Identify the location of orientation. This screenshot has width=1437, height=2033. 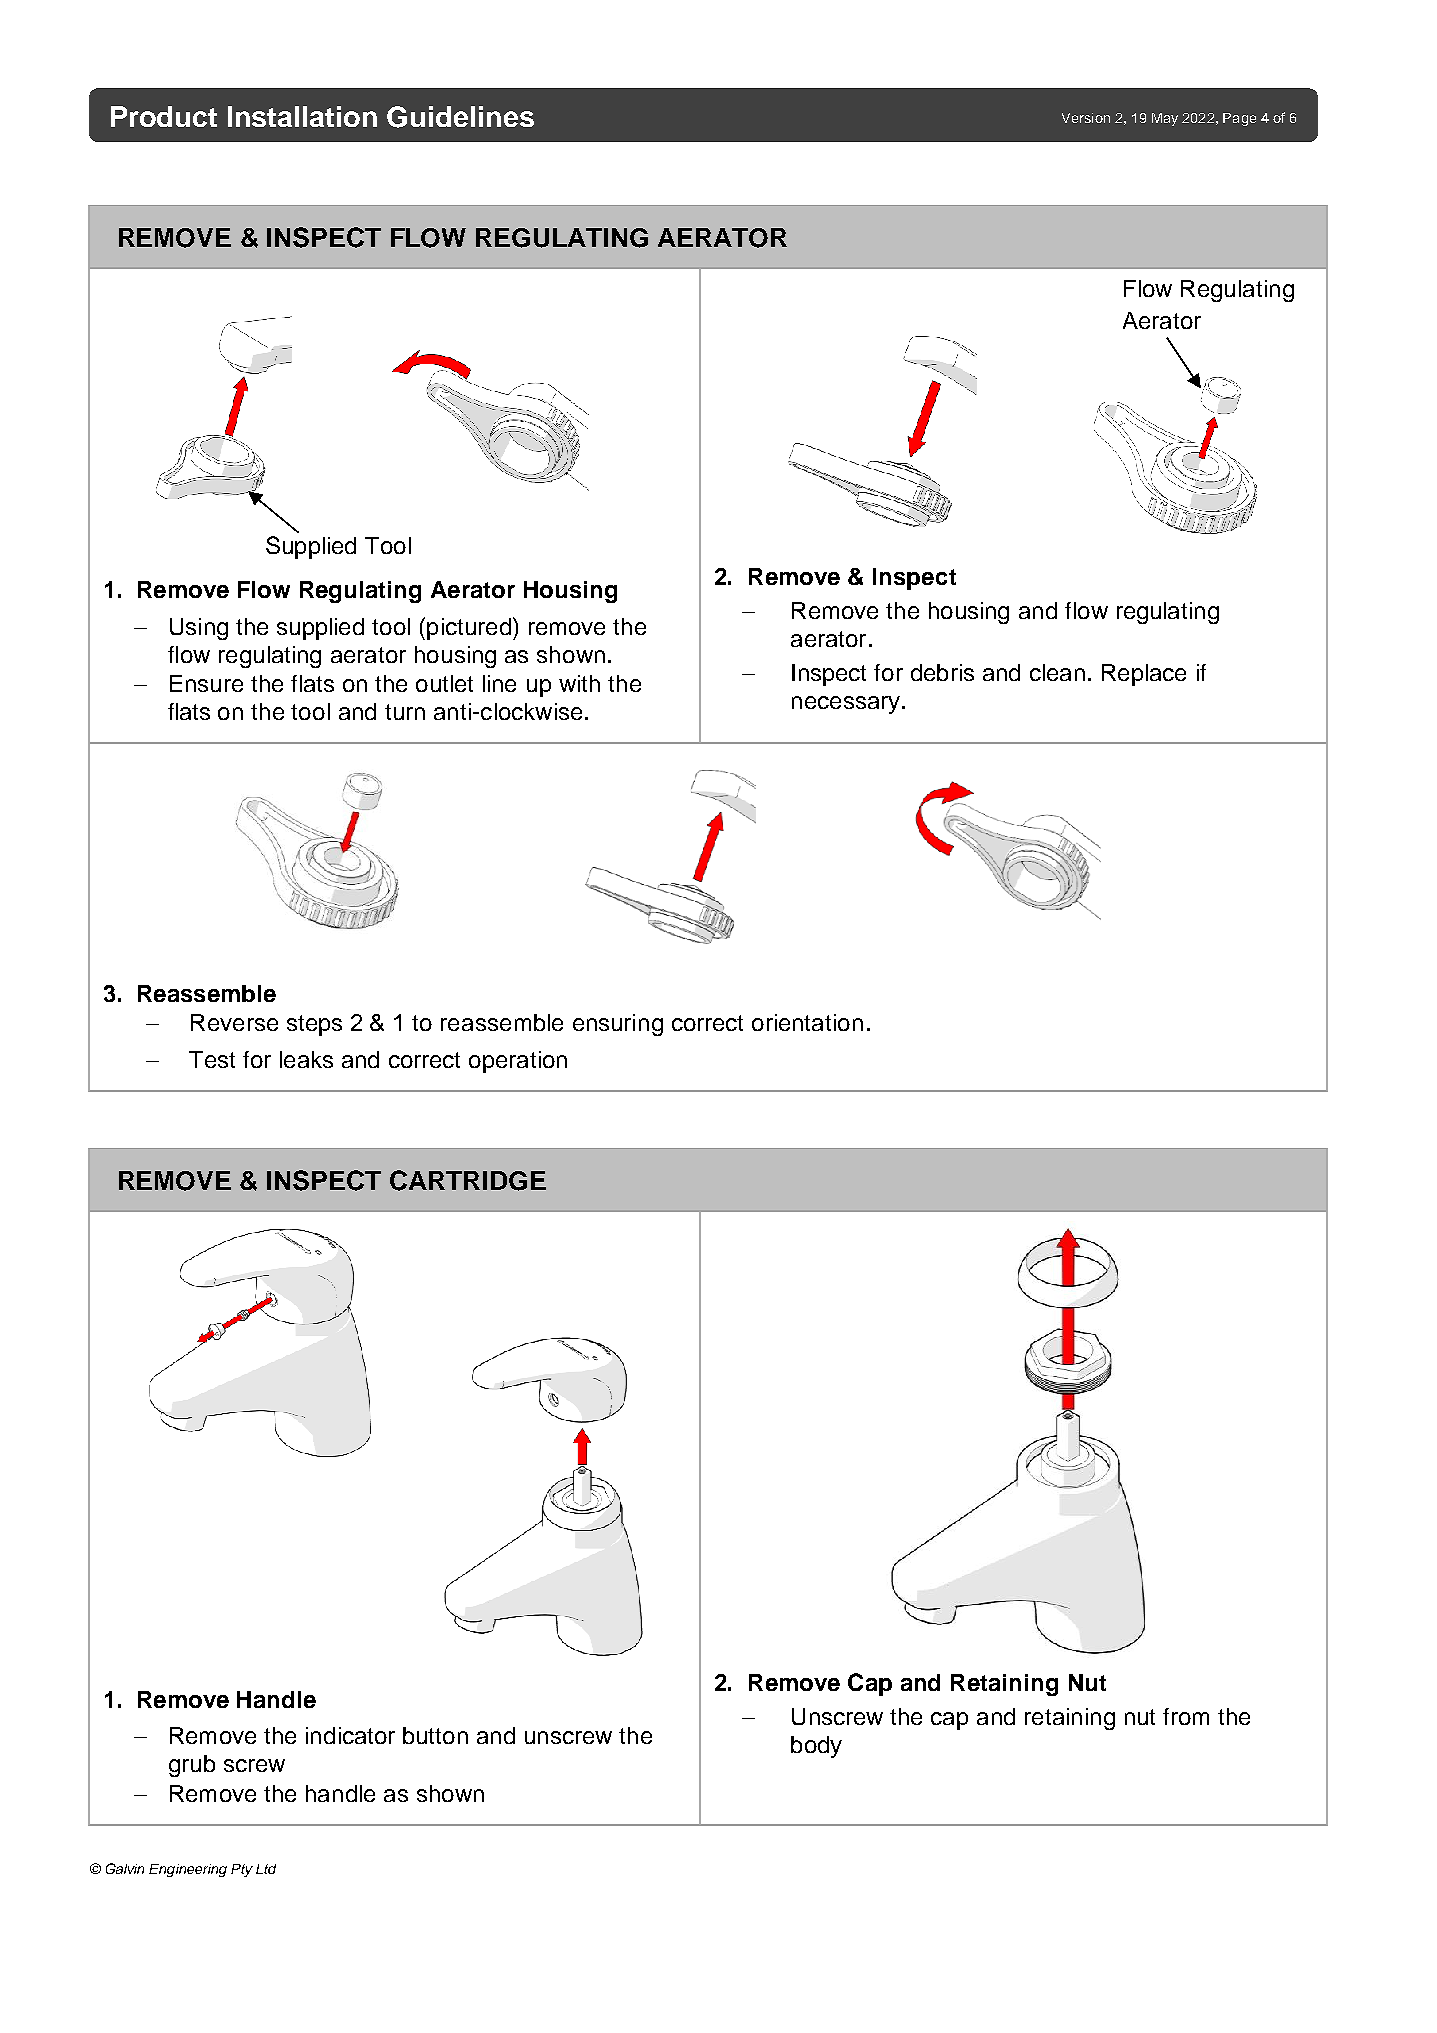
(807, 1022).
